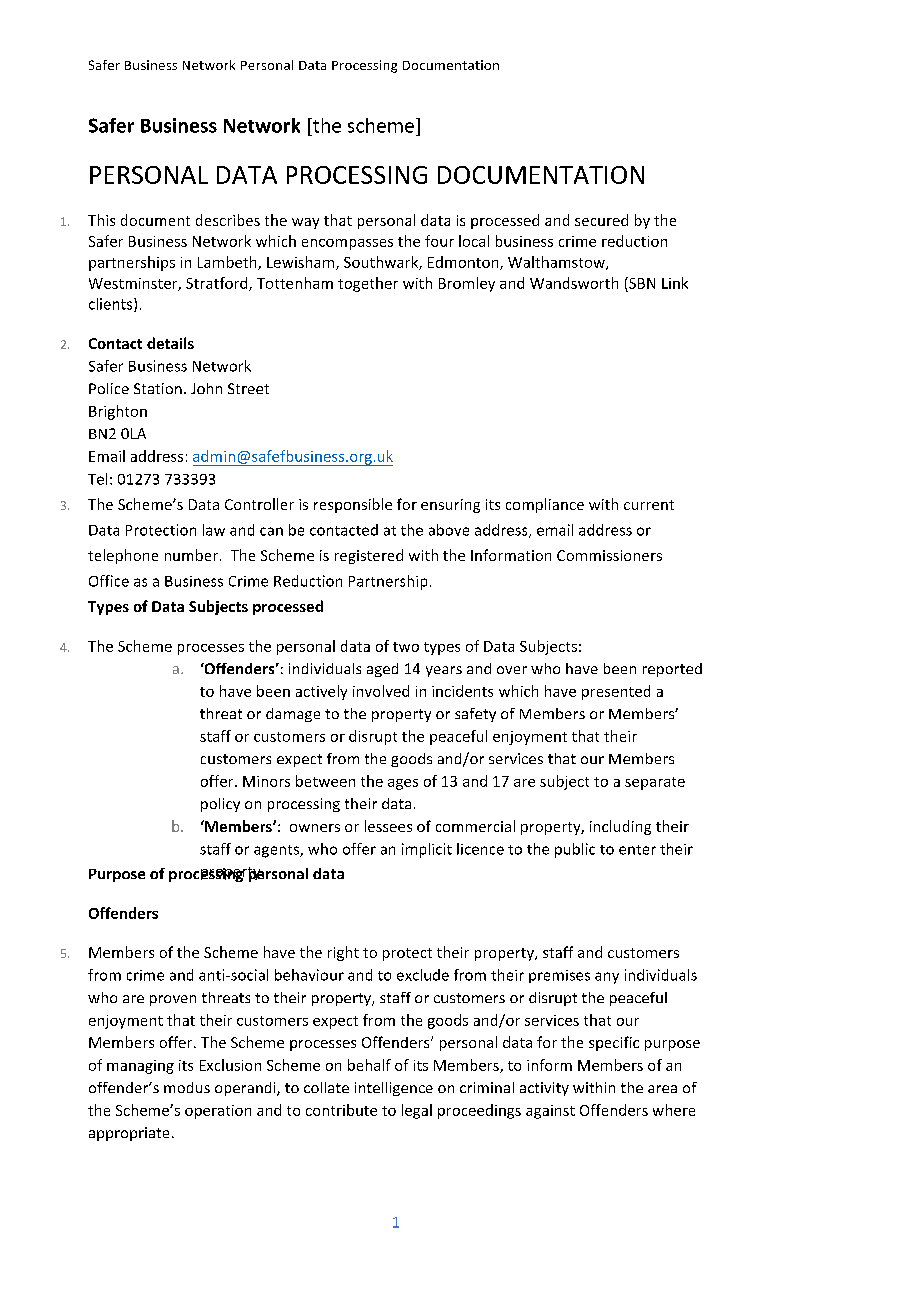  I want to click on damage, so click(293, 715).
